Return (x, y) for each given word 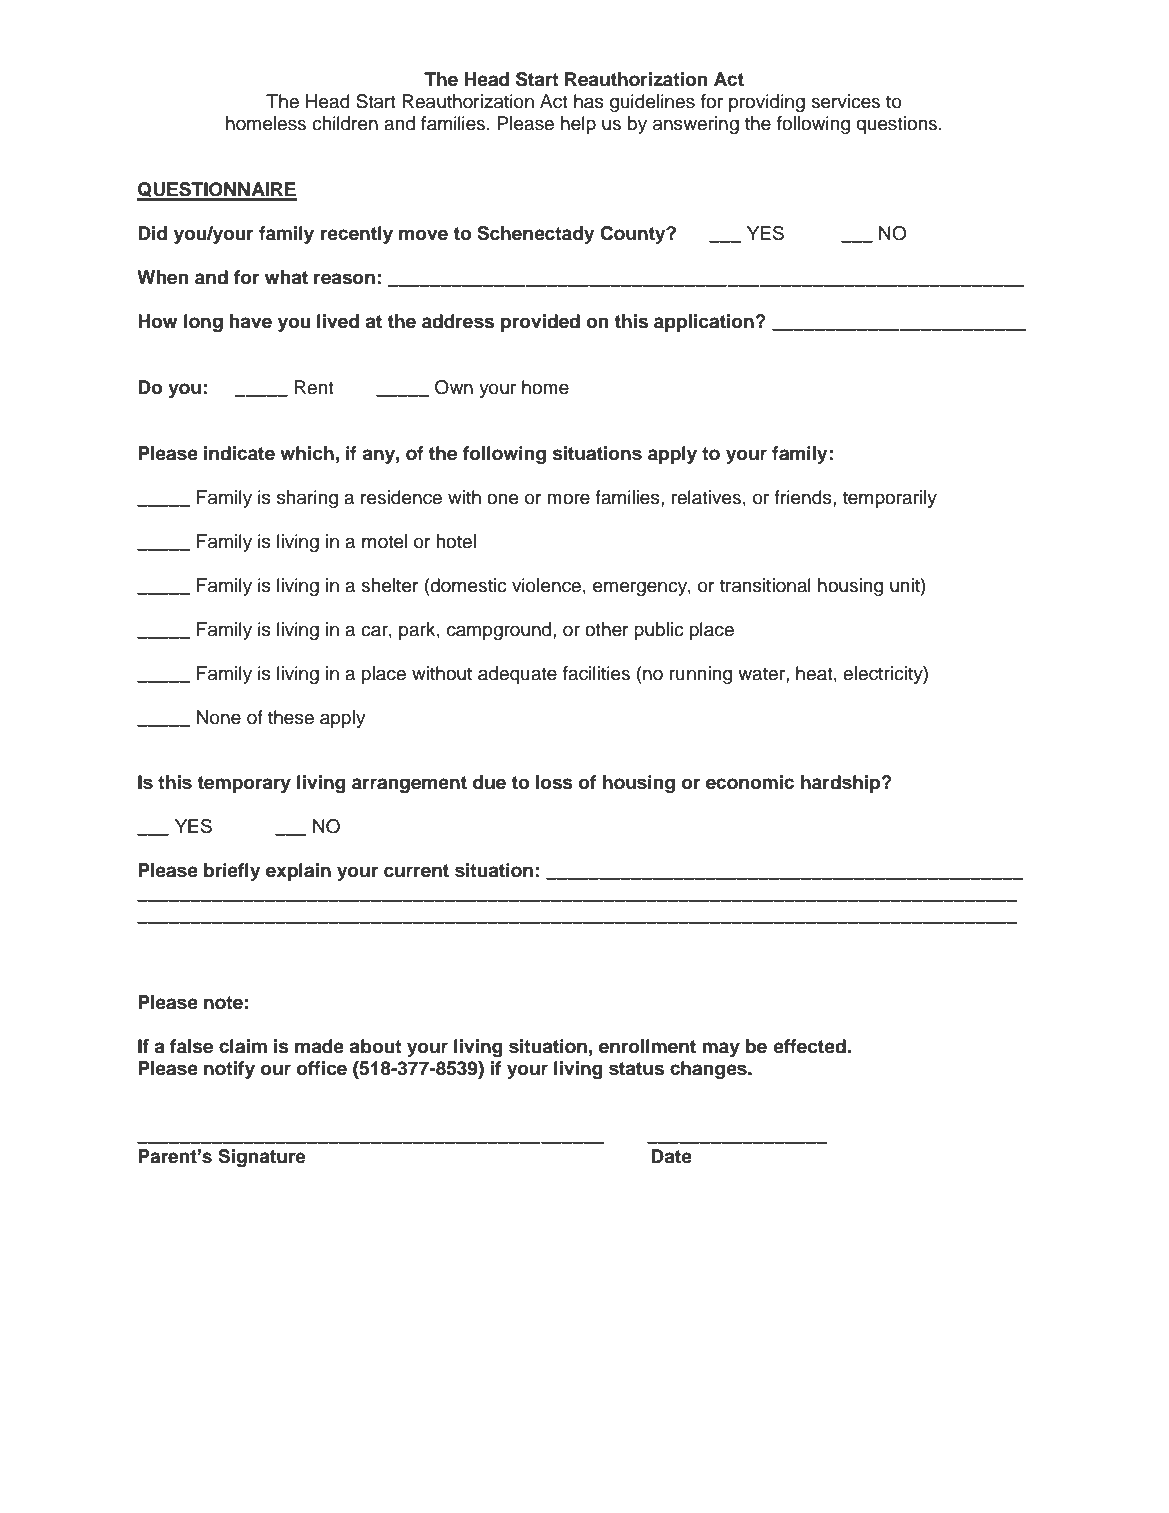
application (705, 323)
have (250, 321)
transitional (765, 585)
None (219, 717)
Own (454, 387)
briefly (232, 872)
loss (554, 782)
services (845, 101)
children (345, 123)
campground (500, 631)
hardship (842, 784)
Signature (262, 1158)
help (578, 125)
